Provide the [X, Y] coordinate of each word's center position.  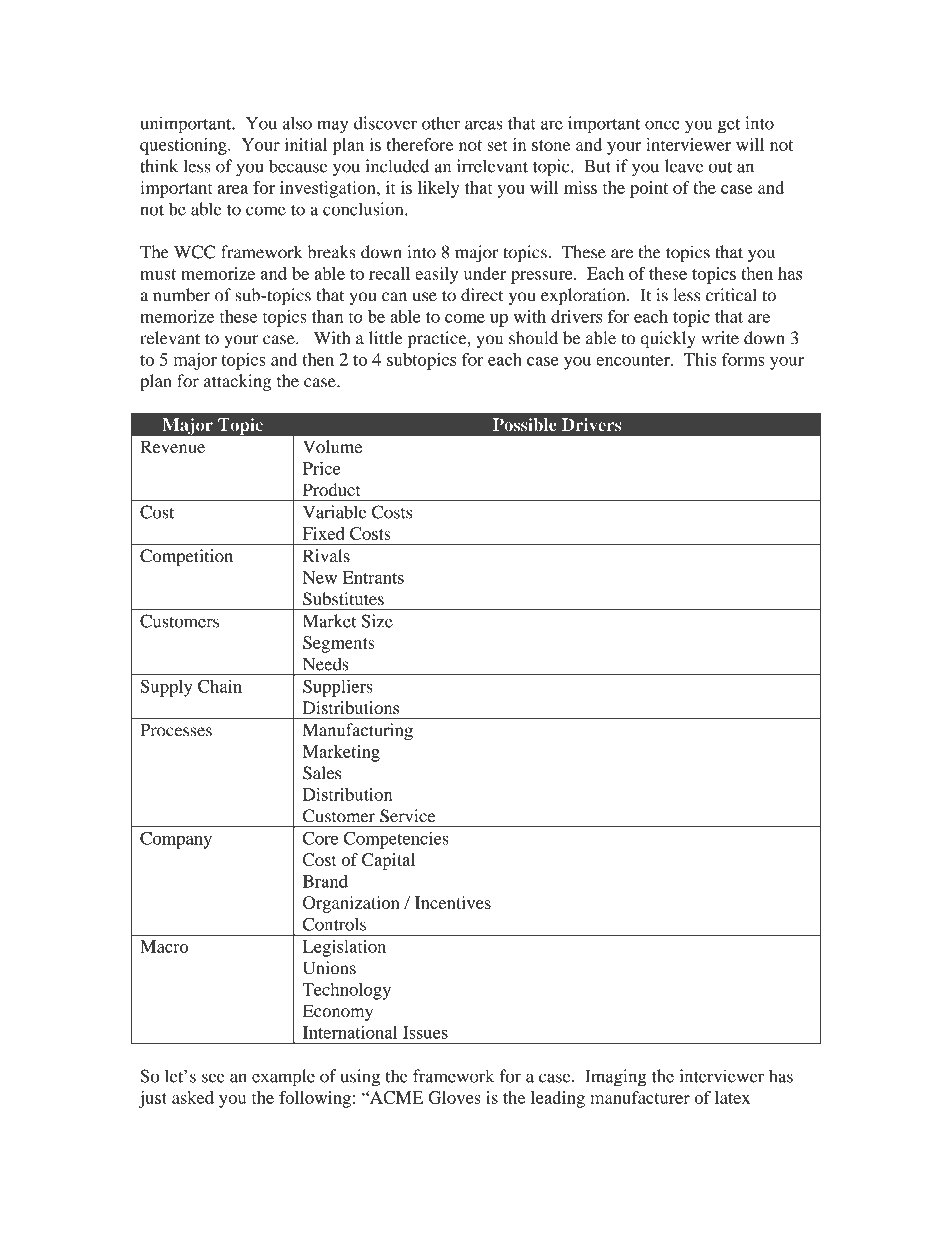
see [213, 1078]
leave [684, 166]
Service [407, 816]
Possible [525, 425]
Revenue [172, 447]
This [700, 359]
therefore [420, 144]
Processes [176, 730]
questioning [184, 146]
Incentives [453, 902]
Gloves [454, 1097]
